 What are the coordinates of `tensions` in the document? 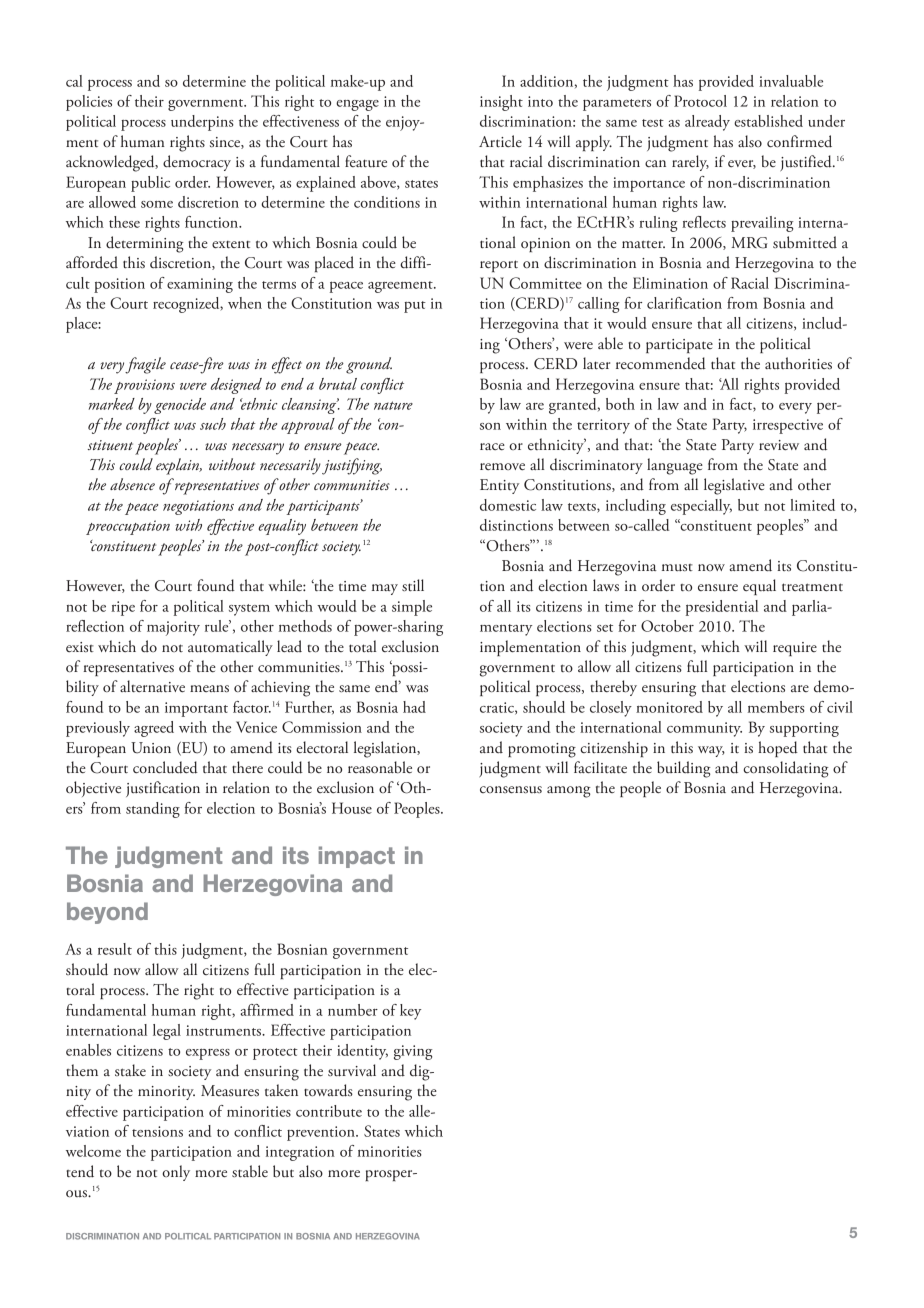 It's located at (157, 1131).
